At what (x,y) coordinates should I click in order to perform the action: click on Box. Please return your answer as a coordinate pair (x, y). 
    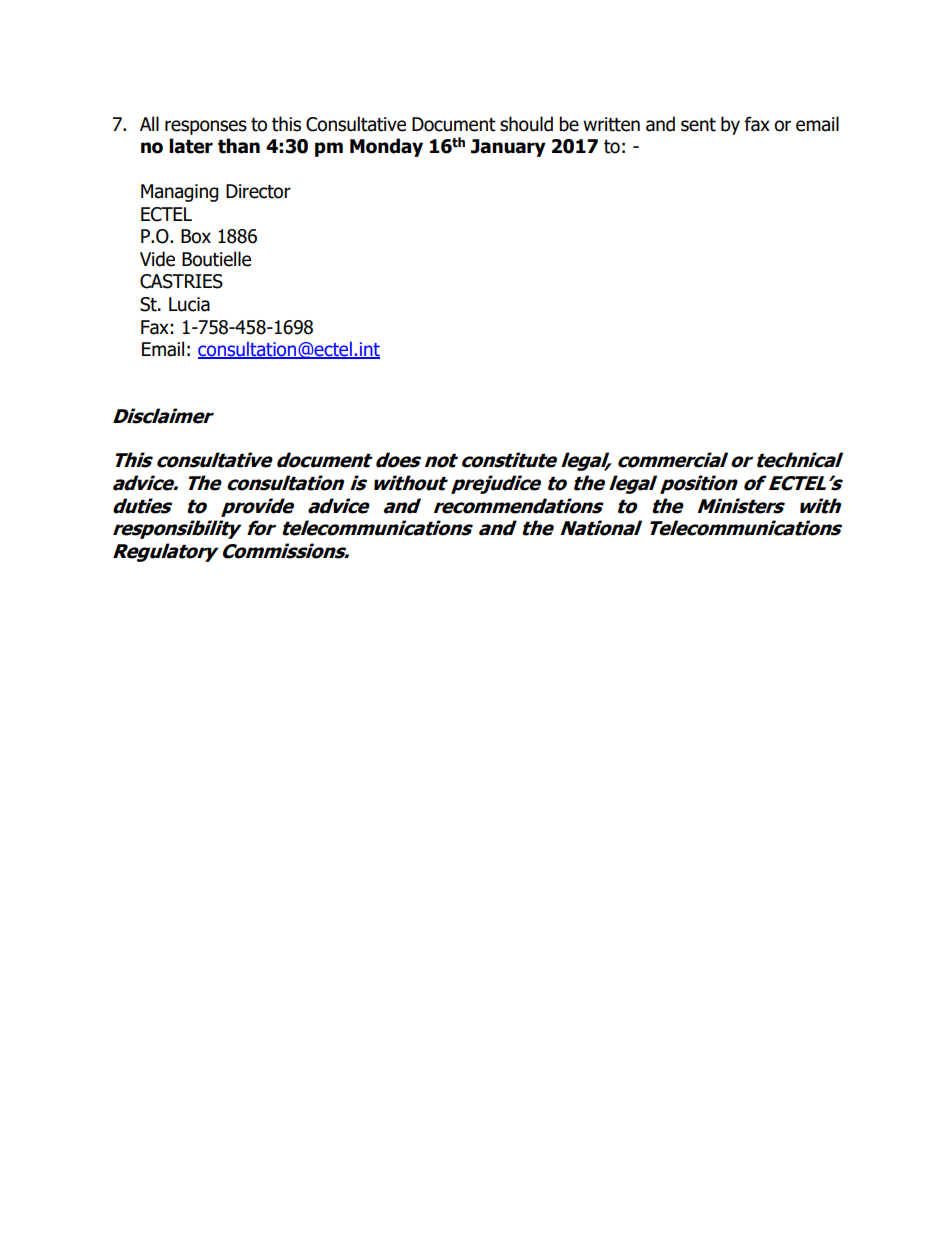
    Looking at the image, I should click on (196, 236).
